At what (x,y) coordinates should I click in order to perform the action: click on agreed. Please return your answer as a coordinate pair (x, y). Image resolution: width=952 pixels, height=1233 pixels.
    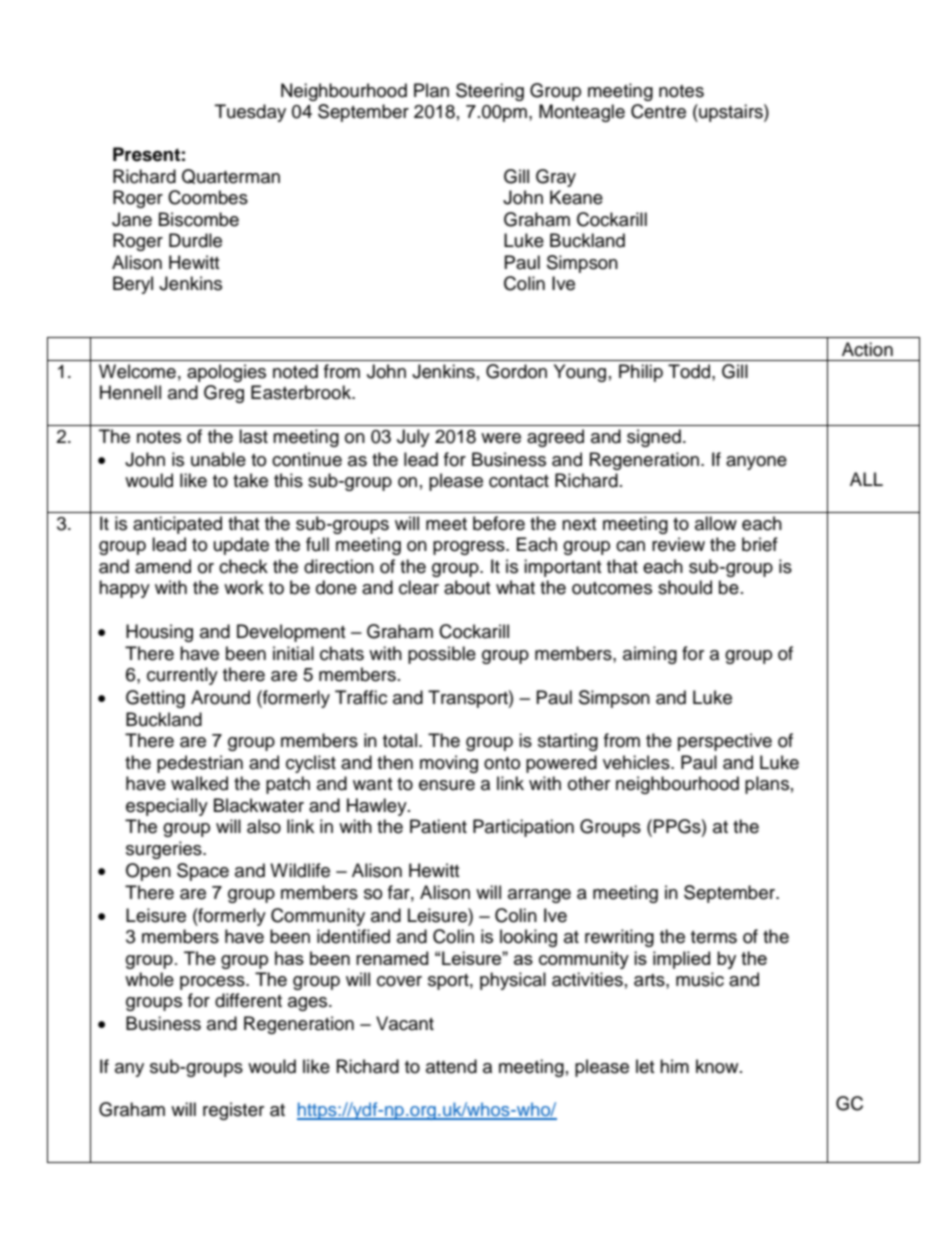
    Looking at the image, I should click on (555, 438).
